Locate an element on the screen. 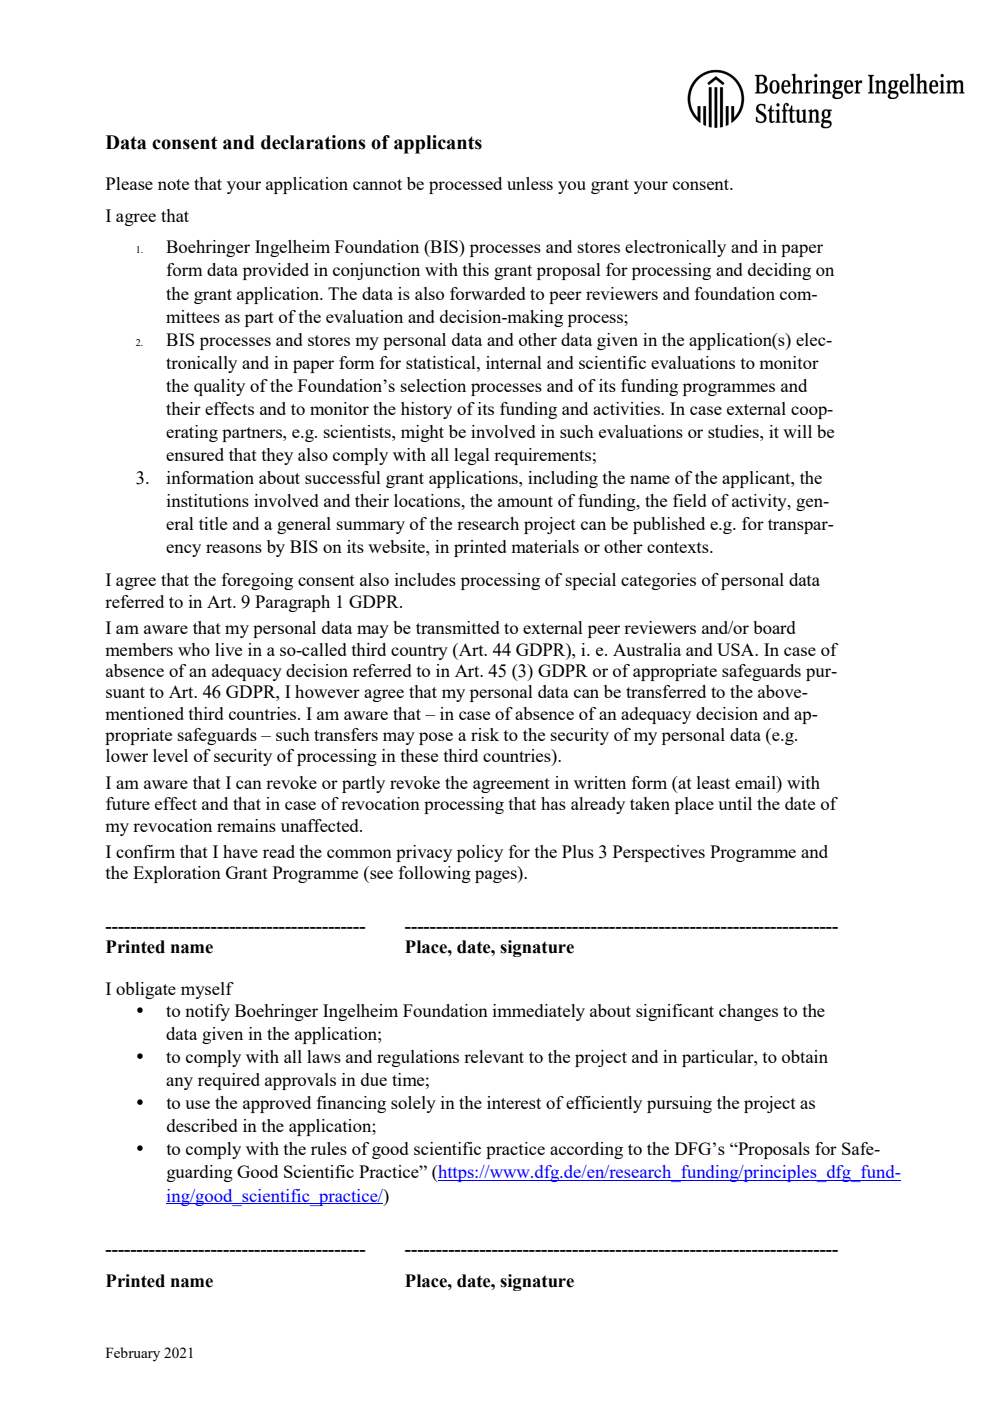  risk is located at coordinates (485, 734).
